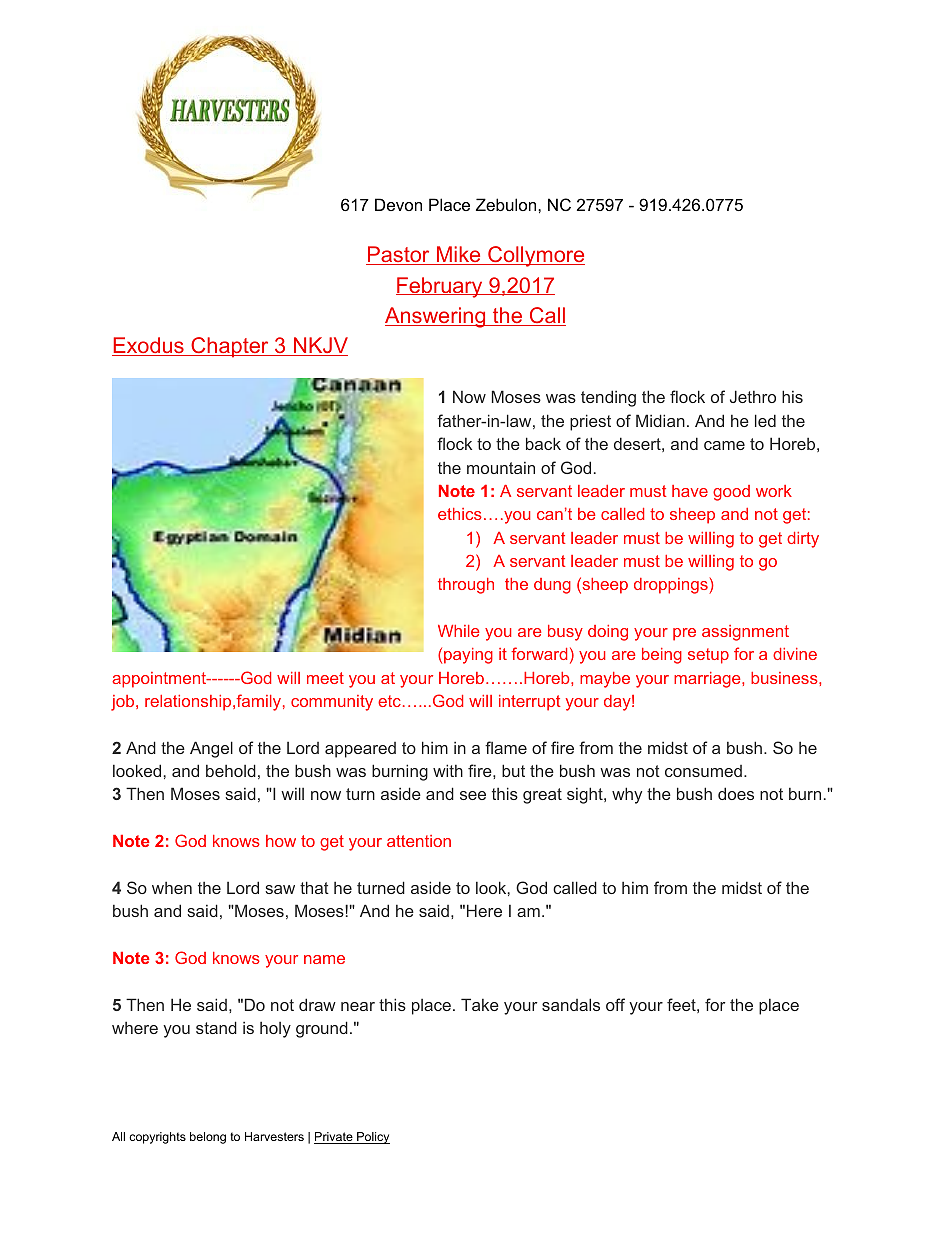  Describe the element at coordinates (507, 204) in the page. I see `Zebulon` at that location.
